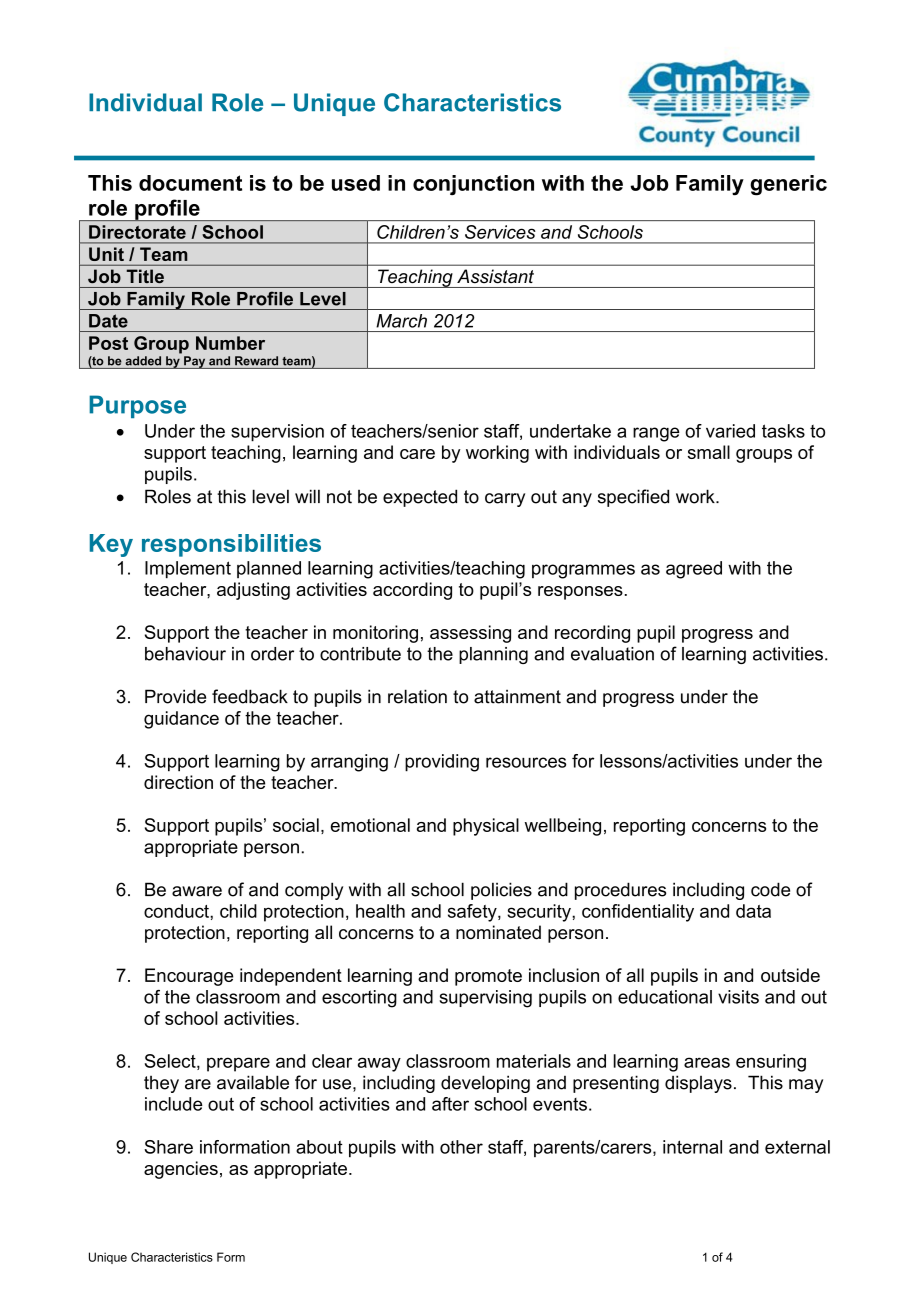 The width and height of the image is (924, 1308). Describe the element at coordinates (168, 1147) in the image. I see `Share` at that location.
